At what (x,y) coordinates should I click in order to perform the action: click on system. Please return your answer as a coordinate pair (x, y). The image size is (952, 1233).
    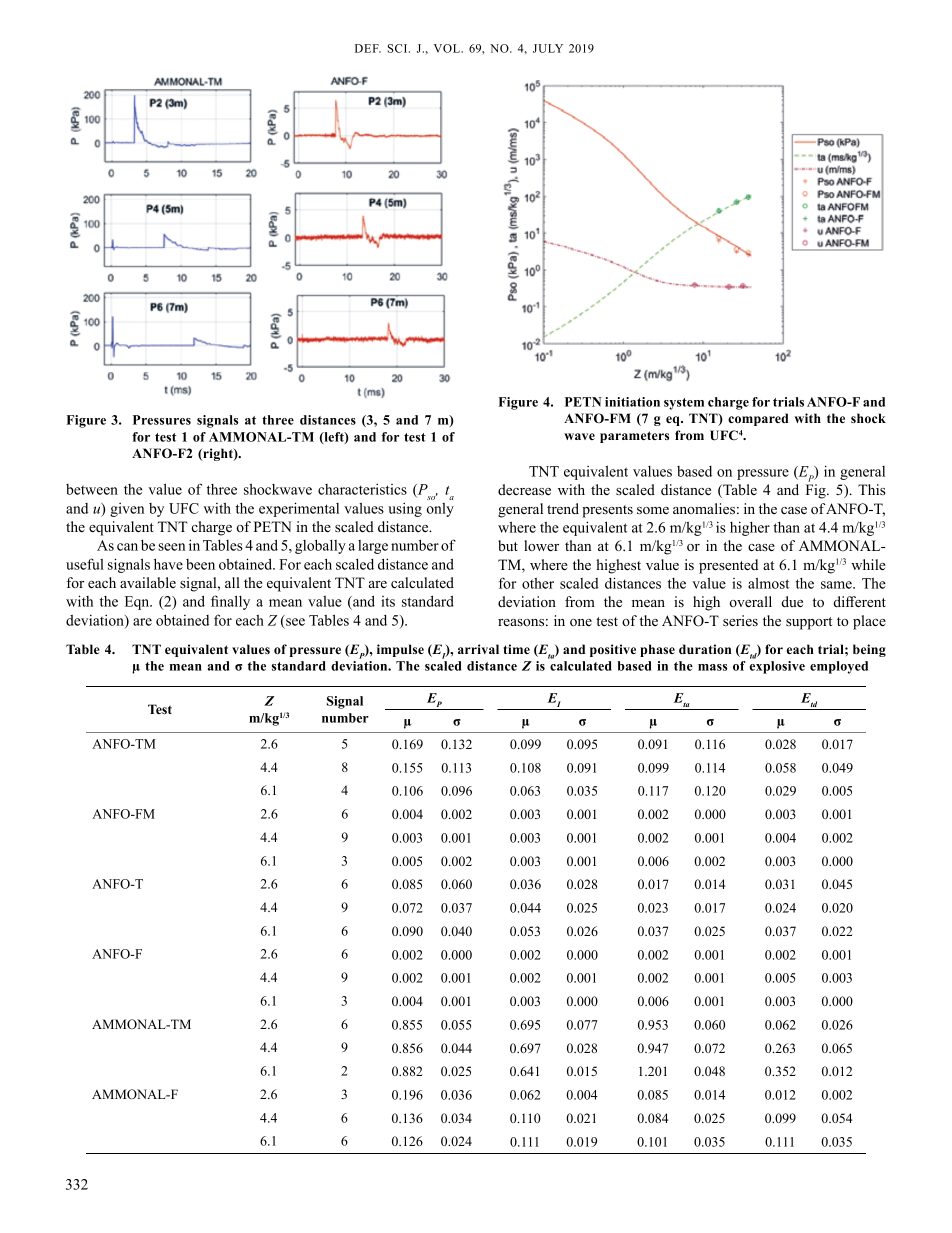
    Looking at the image, I should click on (684, 404).
